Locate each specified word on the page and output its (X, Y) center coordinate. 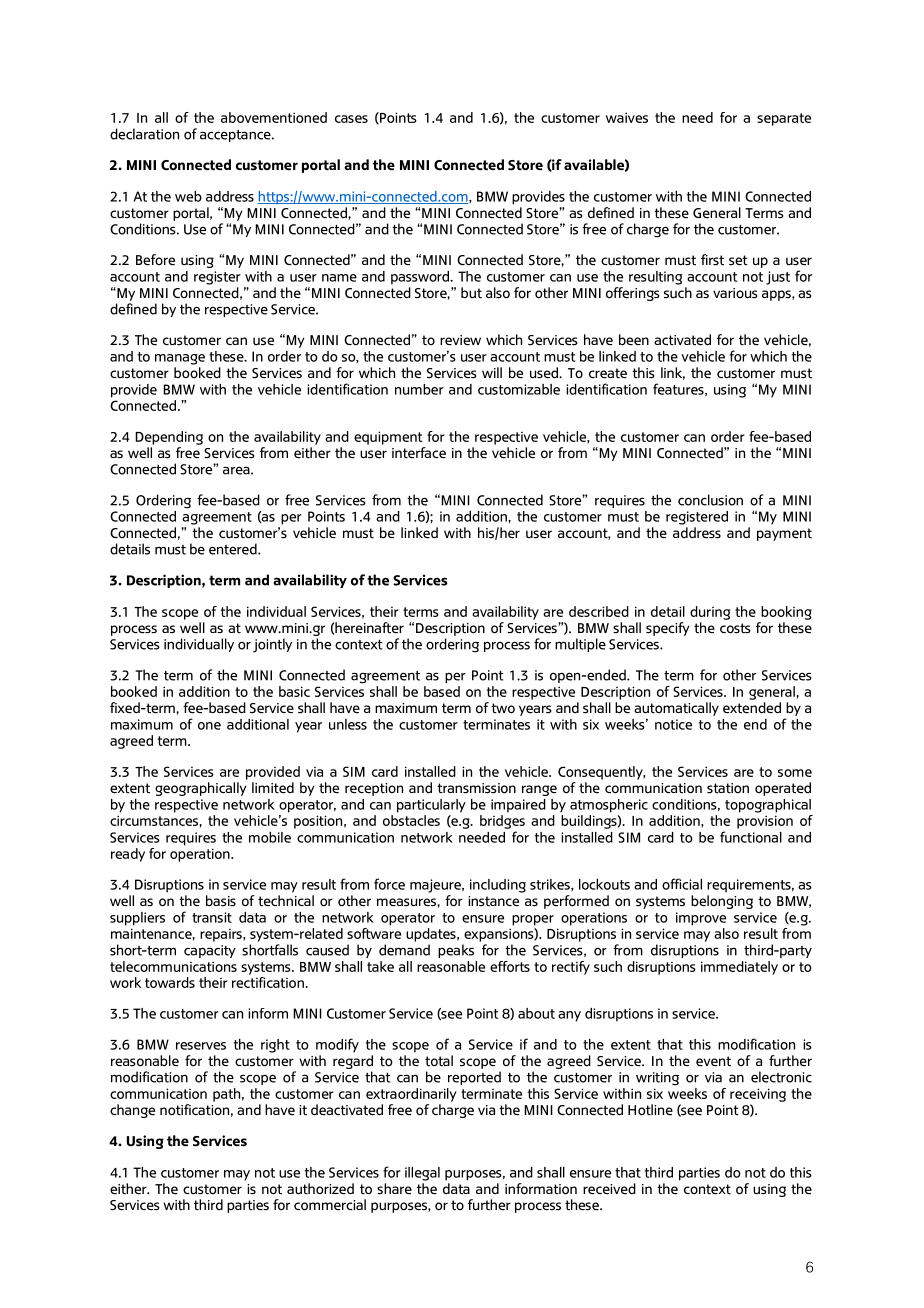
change (132, 1111)
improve (701, 919)
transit (212, 917)
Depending (169, 438)
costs (735, 628)
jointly (272, 645)
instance (493, 901)
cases (351, 119)
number (419, 389)
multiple (580, 645)
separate (784, 119)
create (608, 373)
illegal (422, 1174)
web (188, 196)
